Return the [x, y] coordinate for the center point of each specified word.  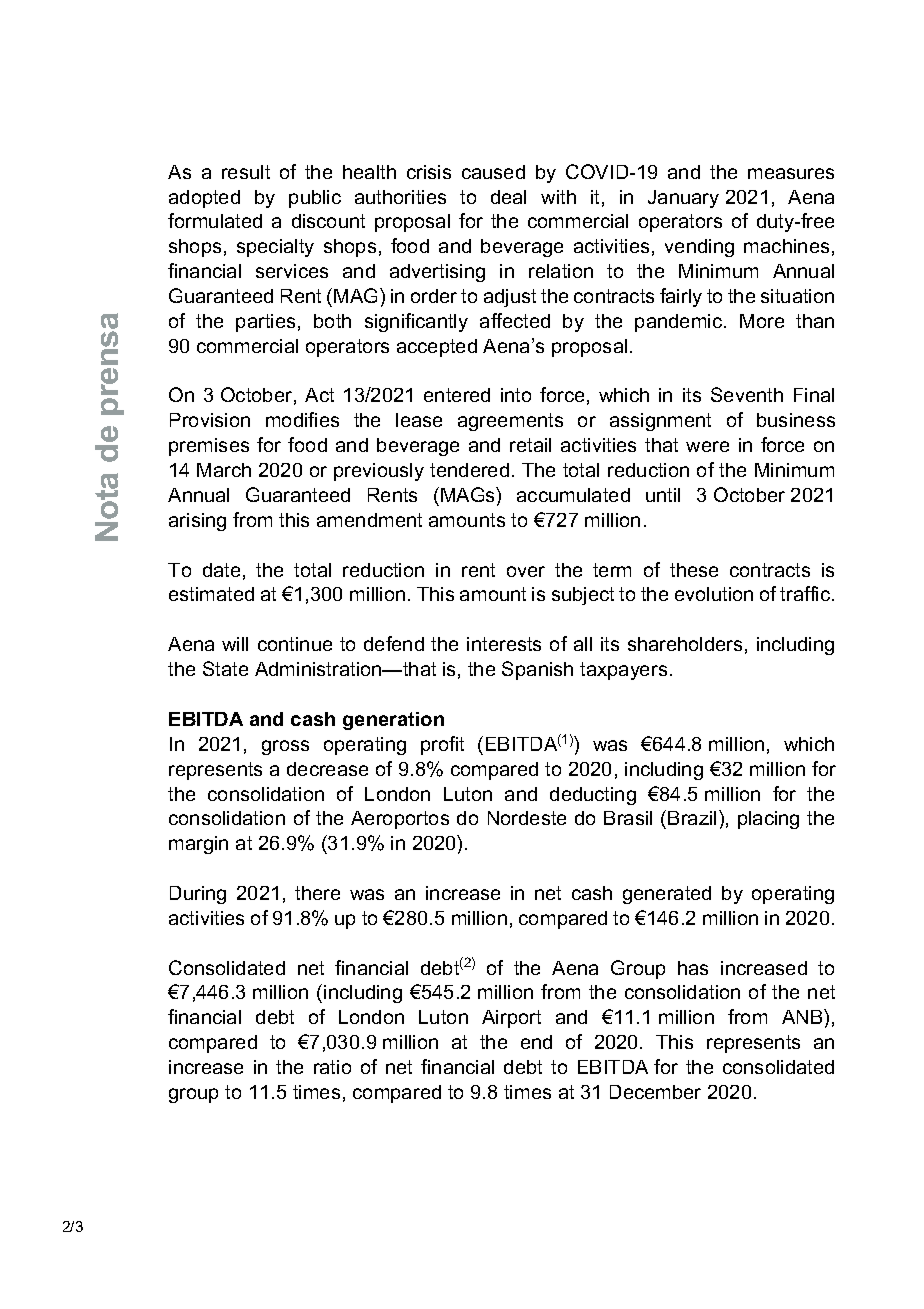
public [315, 199]
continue [295, 644]
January [683, 199]
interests [504, 644]
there [317, 893]
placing [768, 820]
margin [198, 845]
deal [508, 197]
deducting [593, 796]
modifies [302, 419]
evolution [714, 594]
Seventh [747, 394]
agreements [510, 422]
